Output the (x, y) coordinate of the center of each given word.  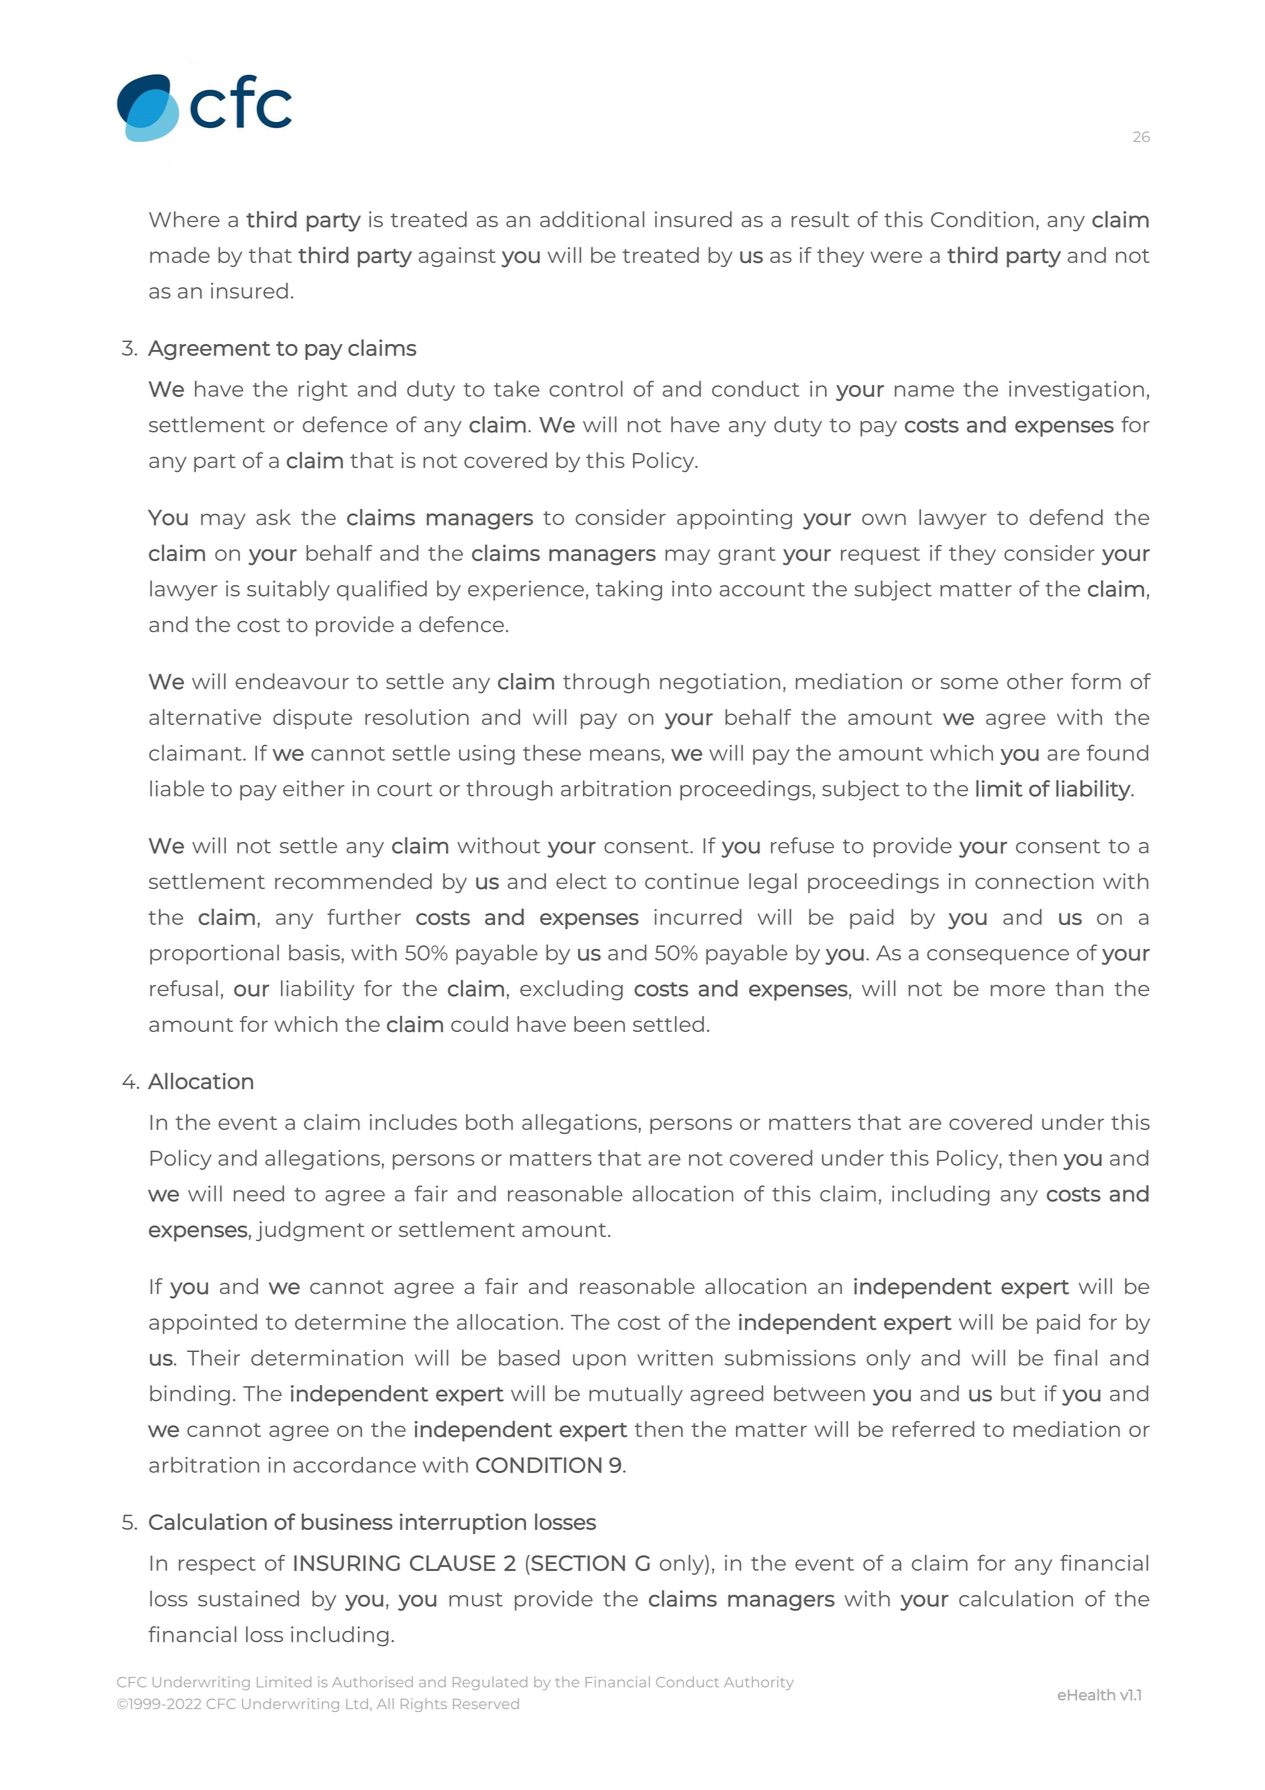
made (180, 255)
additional (592, 219)
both (489, 1122)
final (1075, 1357)
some (969, 683)
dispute (312, 719)
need (259, 1193)
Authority (759, 1683)
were (896, 257)
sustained (248, 1598)
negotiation (720, 683)
